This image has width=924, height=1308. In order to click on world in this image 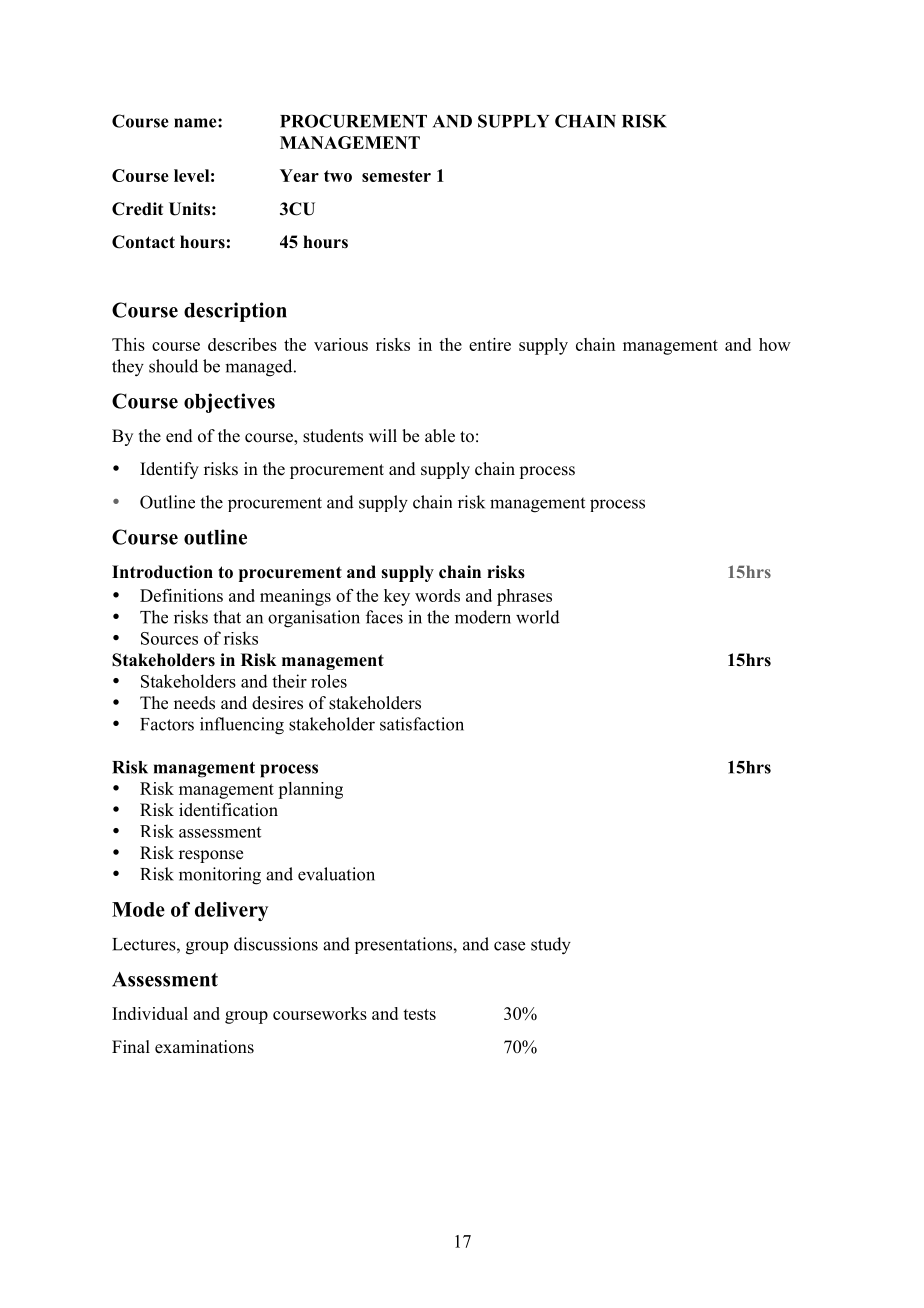, I will do `click(538, 617)`.
